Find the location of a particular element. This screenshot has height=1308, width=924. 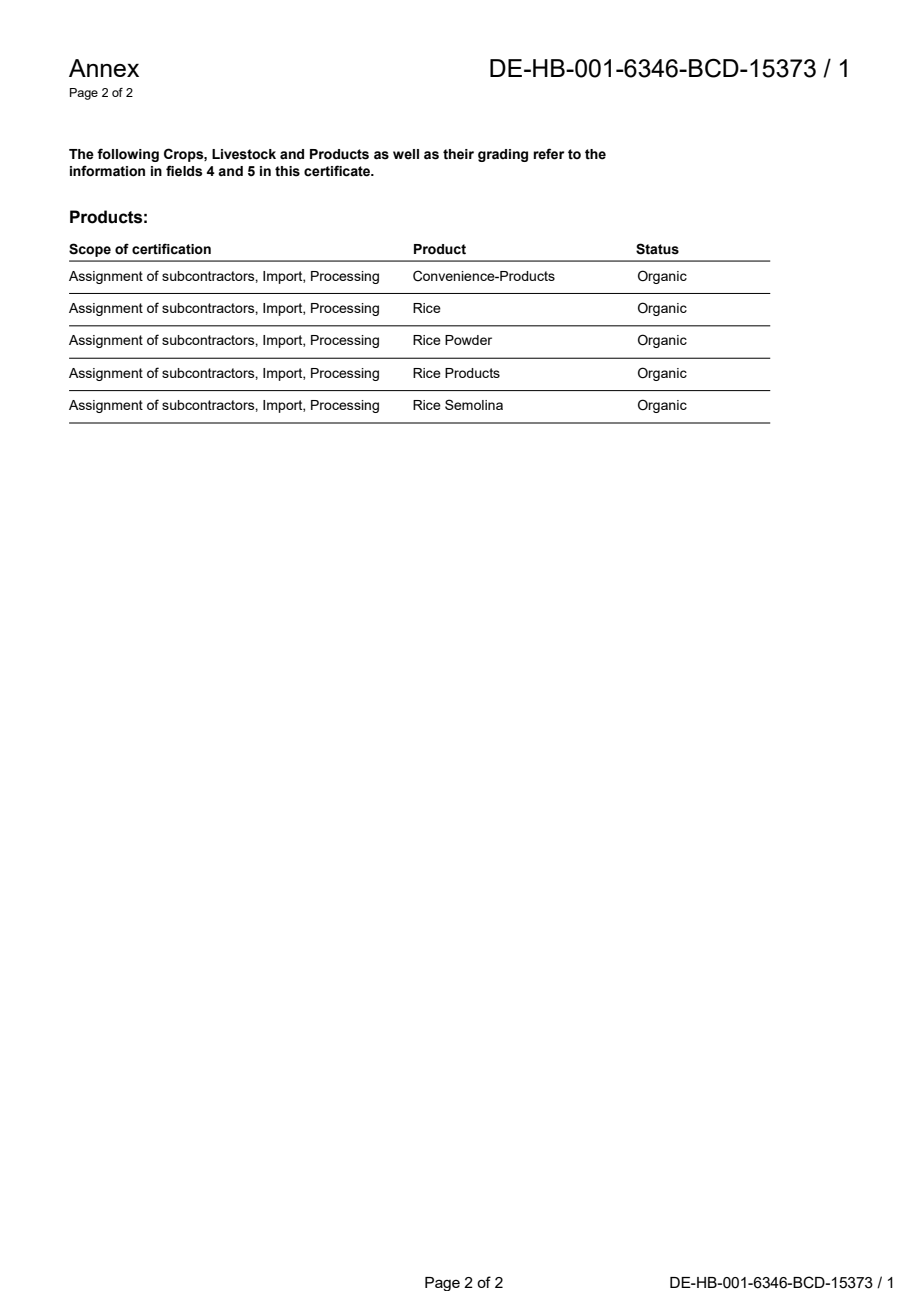

Powder is located at coordinates (468, 340).
